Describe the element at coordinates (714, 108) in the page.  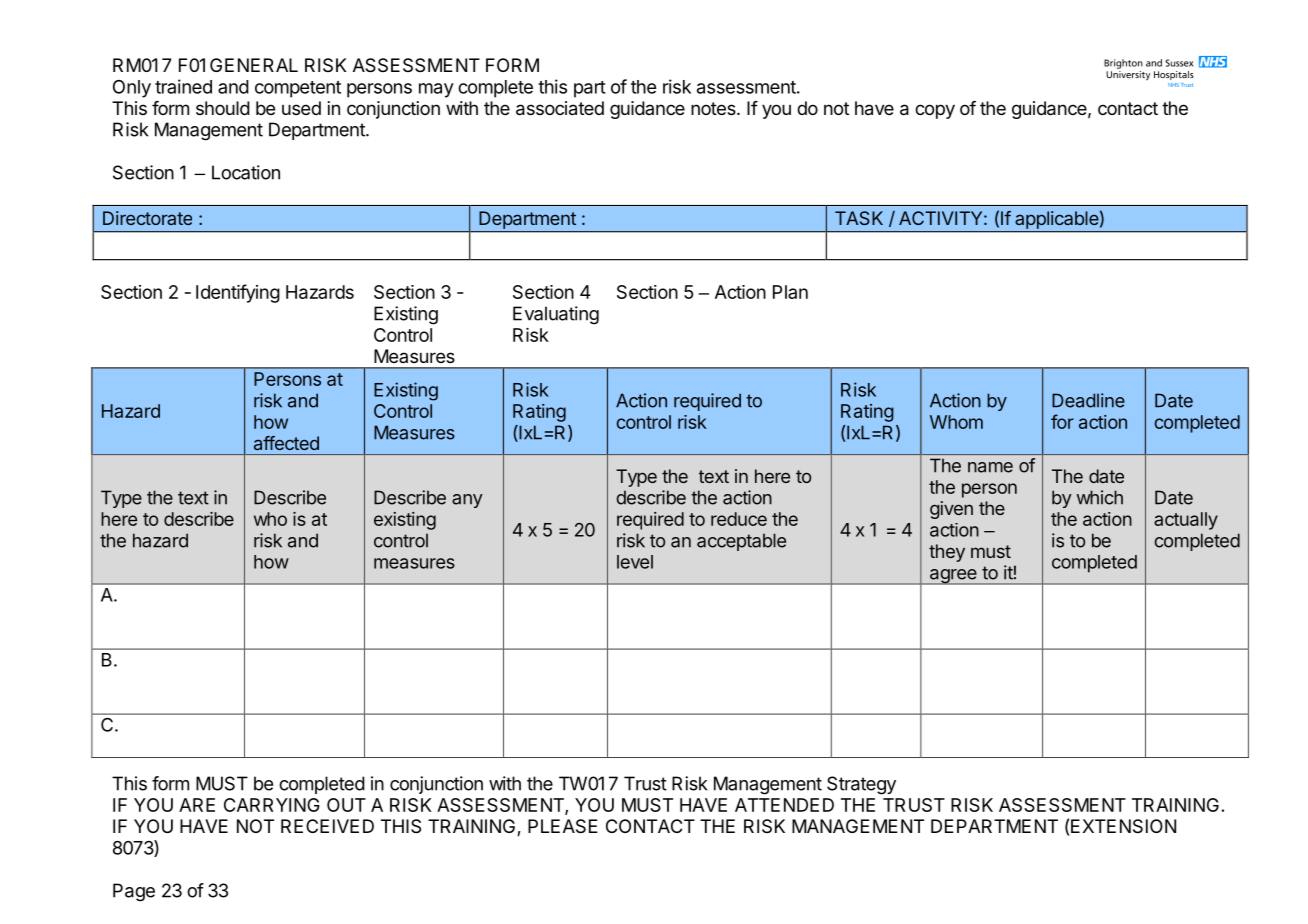
I see `notes` at that location.
